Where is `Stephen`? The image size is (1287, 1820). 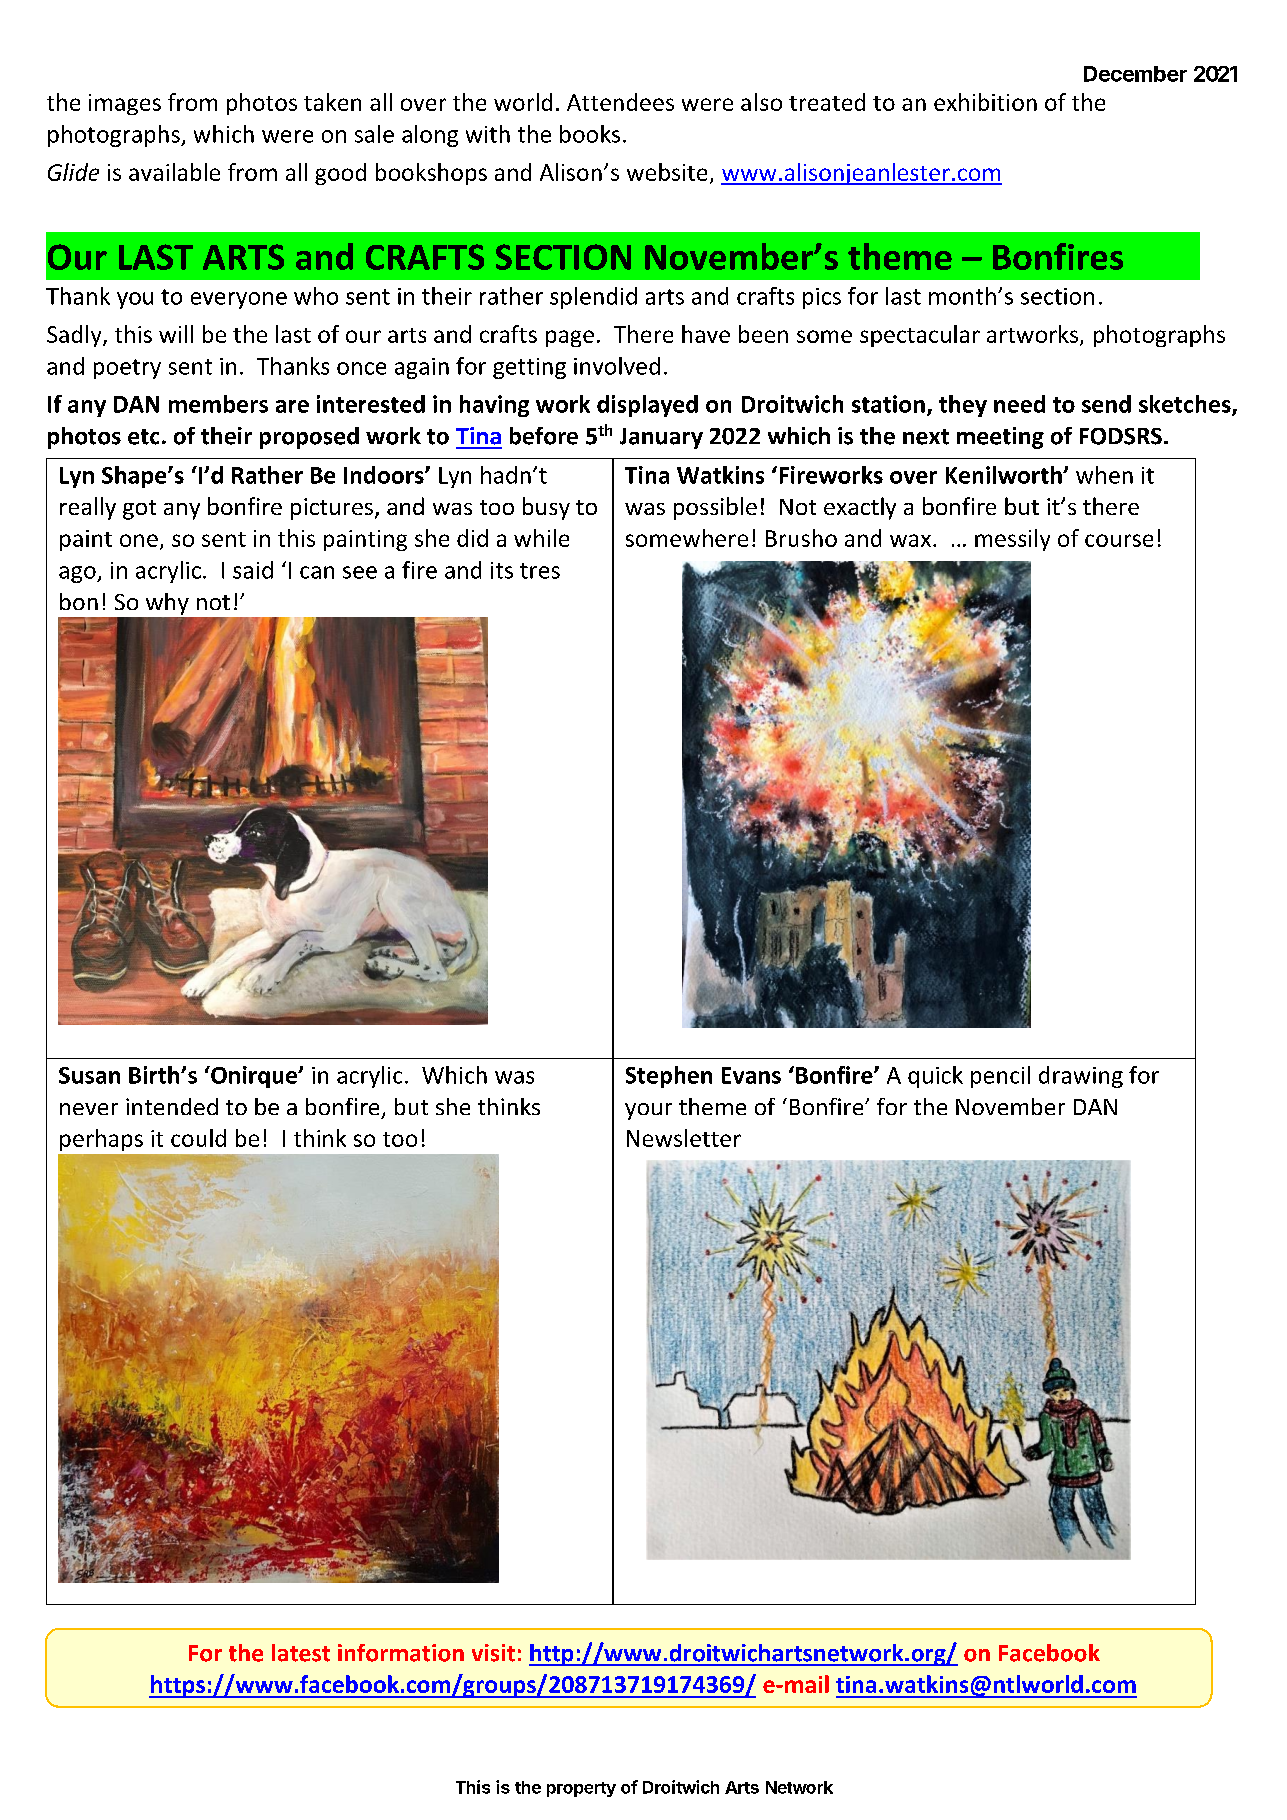
Stephen is located at coordinates (669, 1077).
